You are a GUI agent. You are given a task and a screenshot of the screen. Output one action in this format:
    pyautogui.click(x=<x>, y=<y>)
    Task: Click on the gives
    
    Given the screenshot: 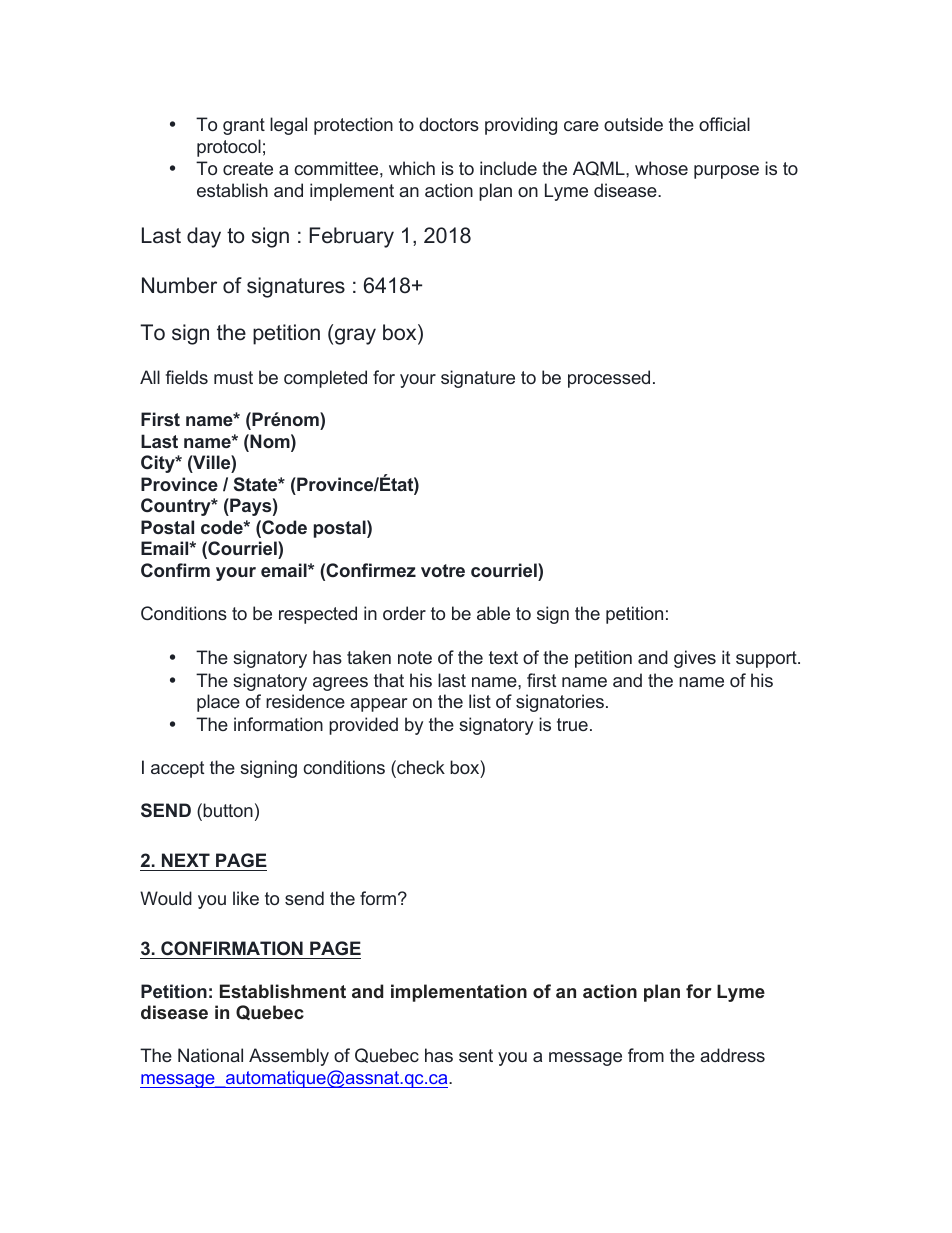 What is the action you would take?
    pyautogui.click(x=695, y=659)
